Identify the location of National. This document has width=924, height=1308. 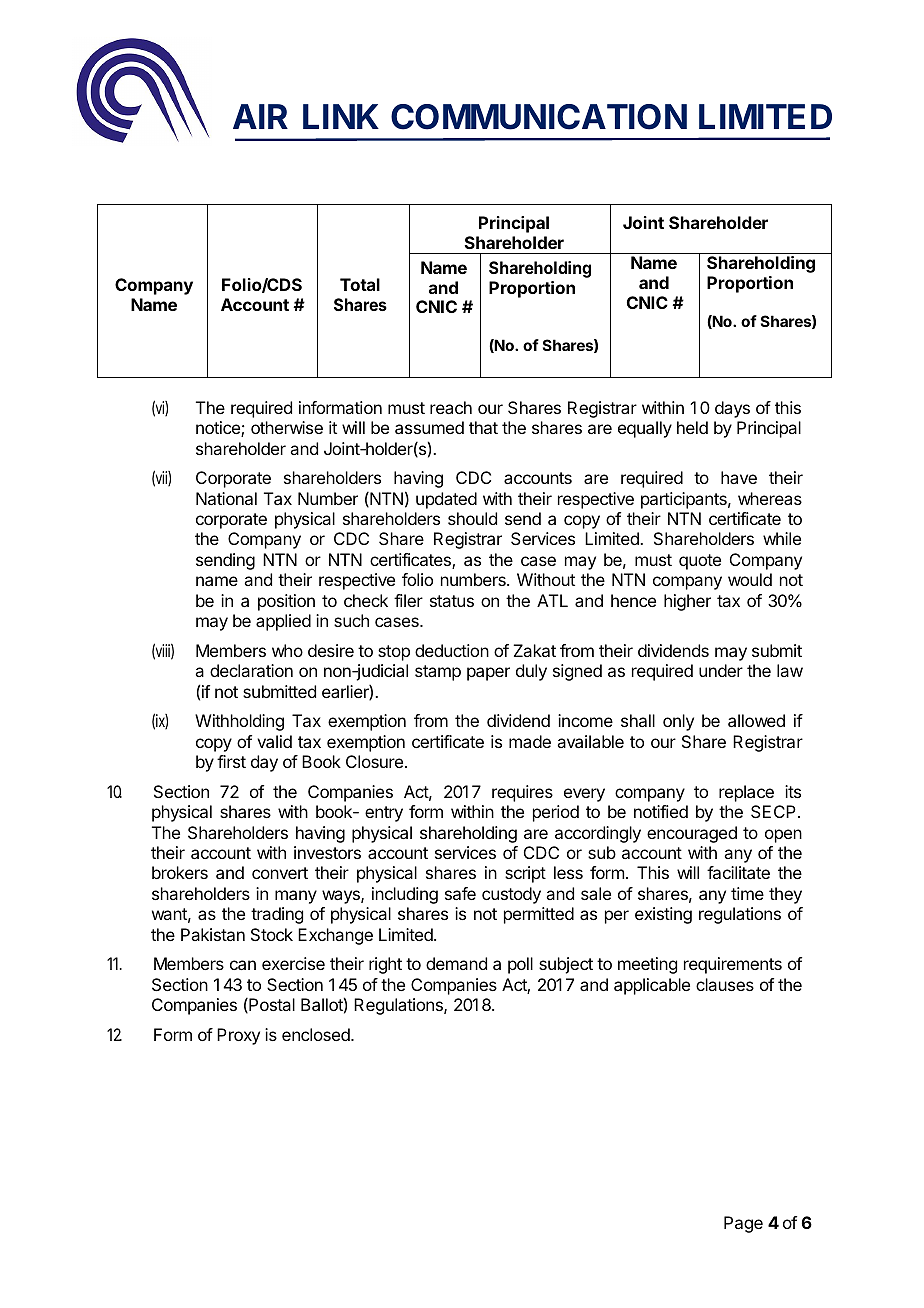
(226, 498).
